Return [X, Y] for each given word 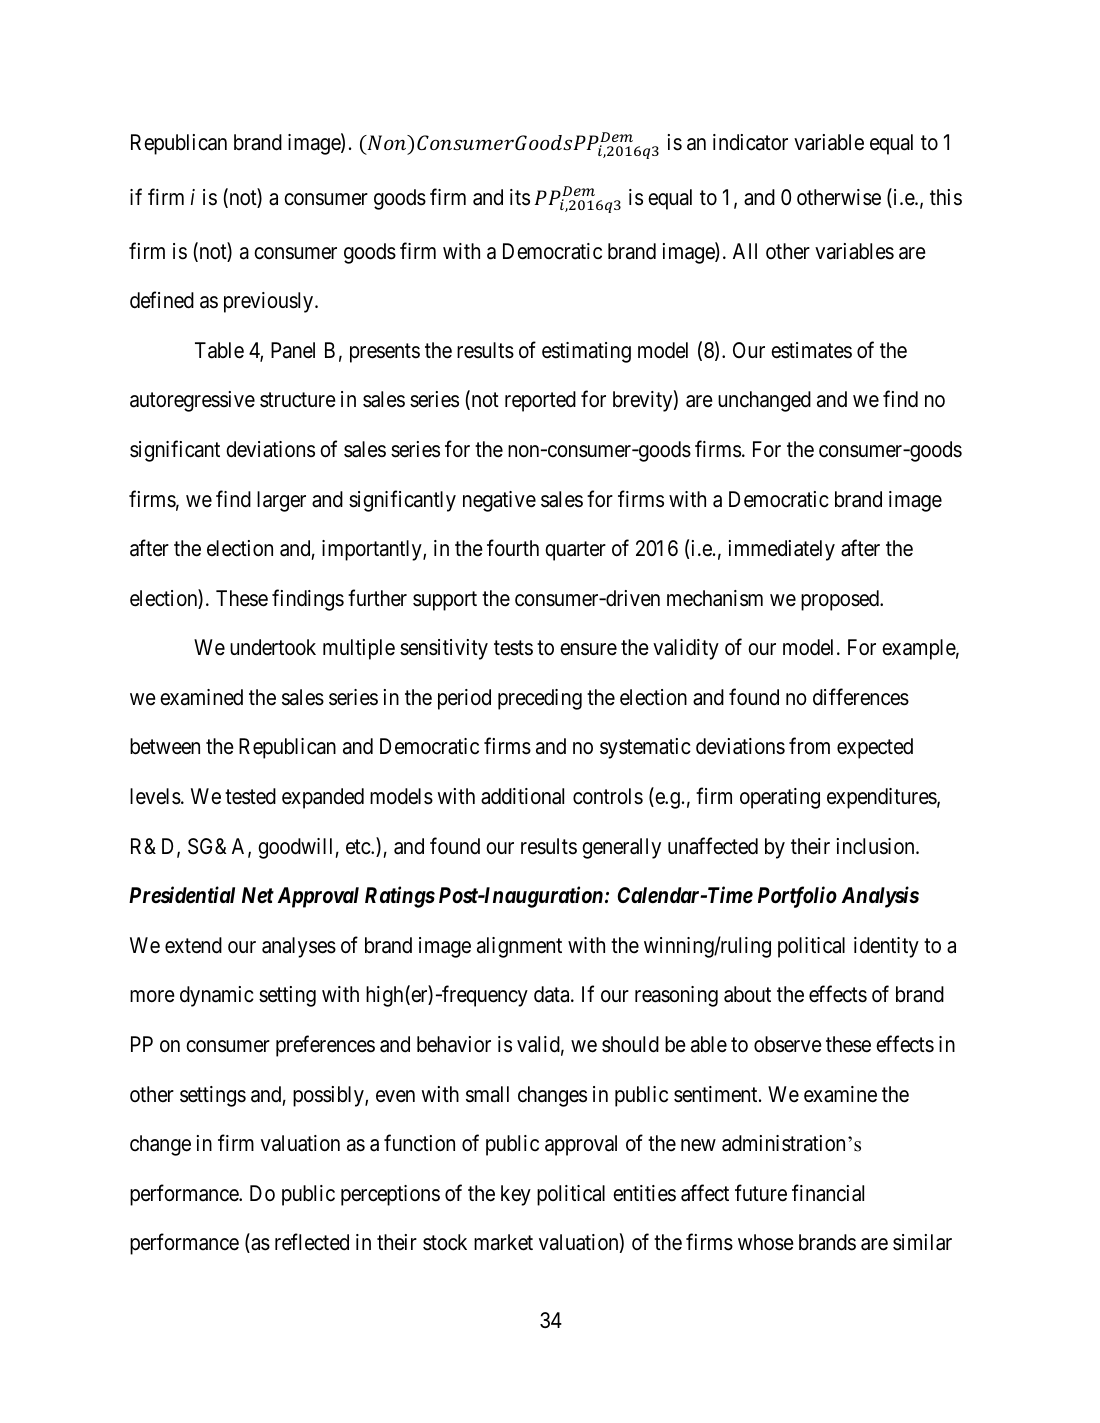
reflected [312, 1242]
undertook [273, 647]
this [946, 197]
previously [270, 302]
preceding [540, 699]
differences [861, 697]
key [516, 1195]
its [520, 197]
